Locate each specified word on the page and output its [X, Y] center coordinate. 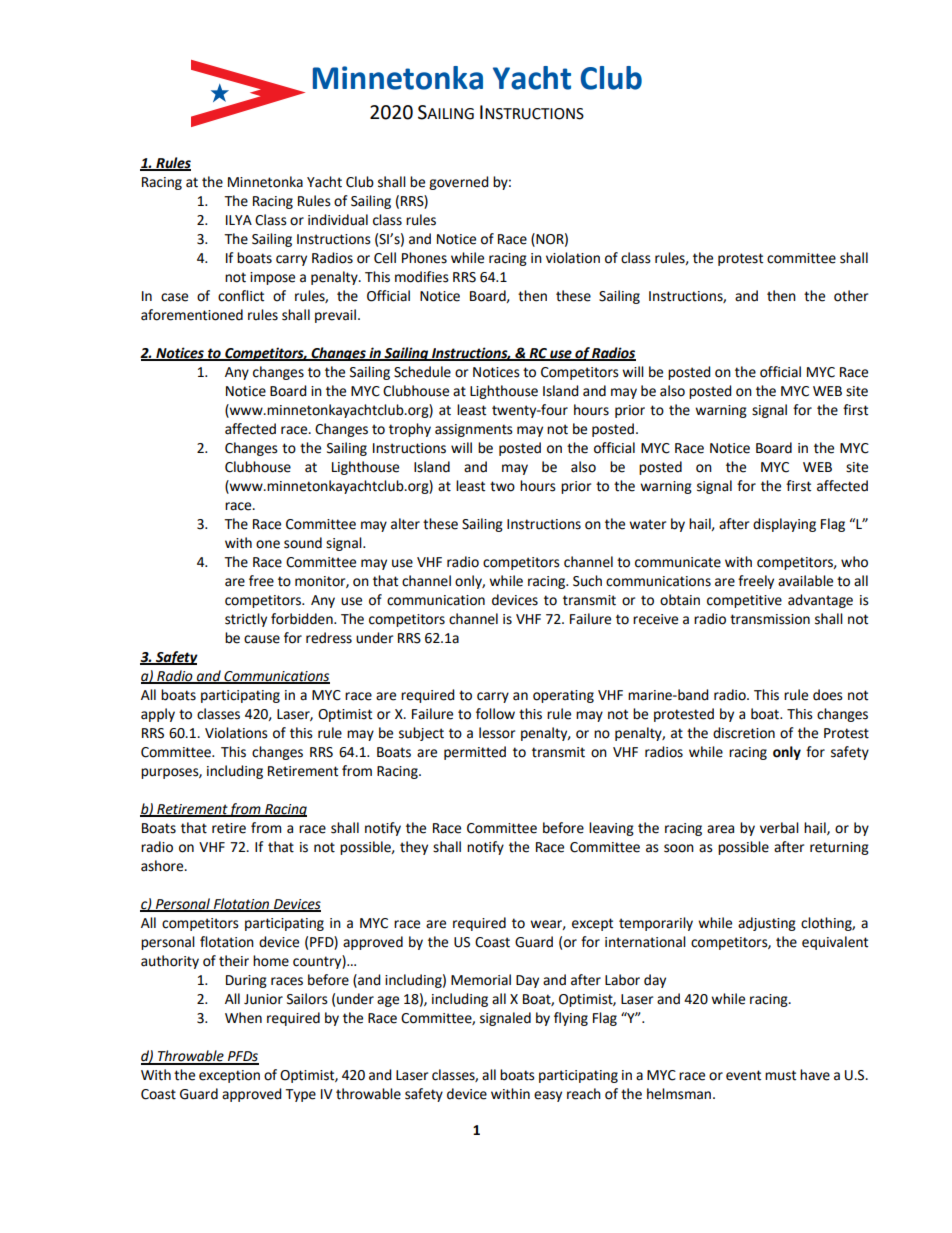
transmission [770, 619]
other [851, 296]
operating [563, 696]
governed [459, 183]
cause [262, 639]
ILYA [239, 220]
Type [300, 1095]
